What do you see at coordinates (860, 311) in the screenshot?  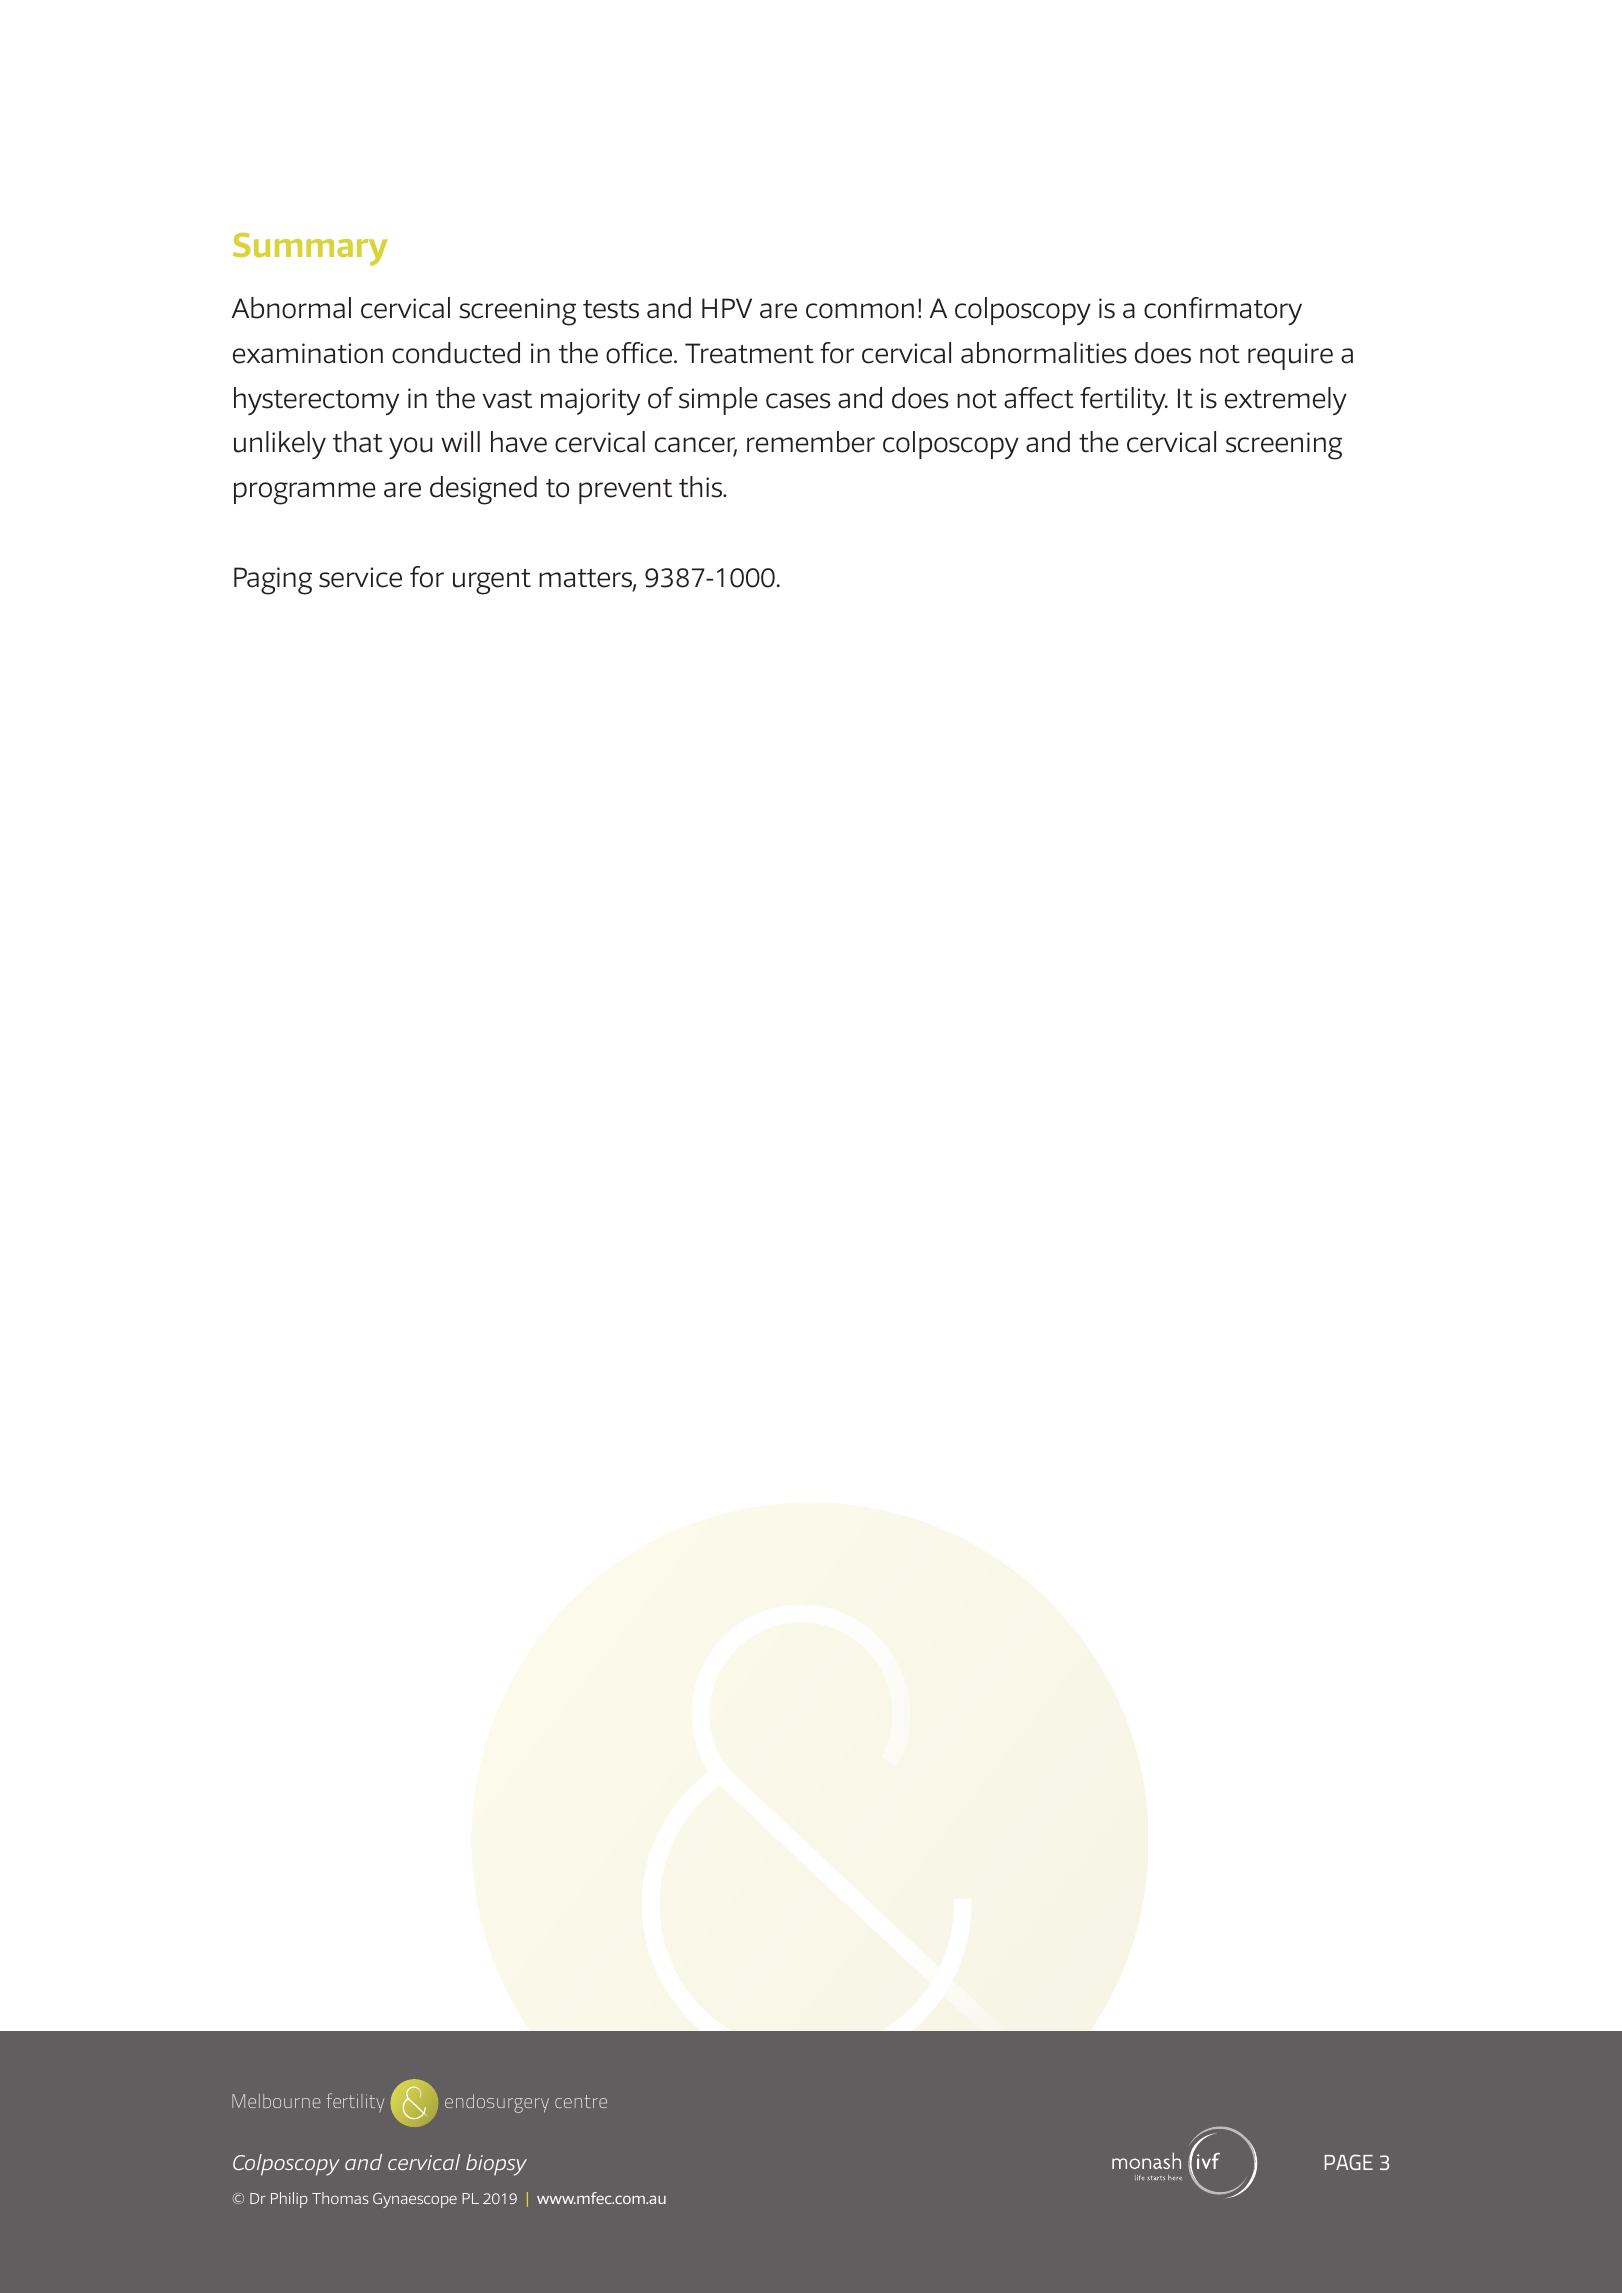 I see `common` at bounding box center [860, 311].
